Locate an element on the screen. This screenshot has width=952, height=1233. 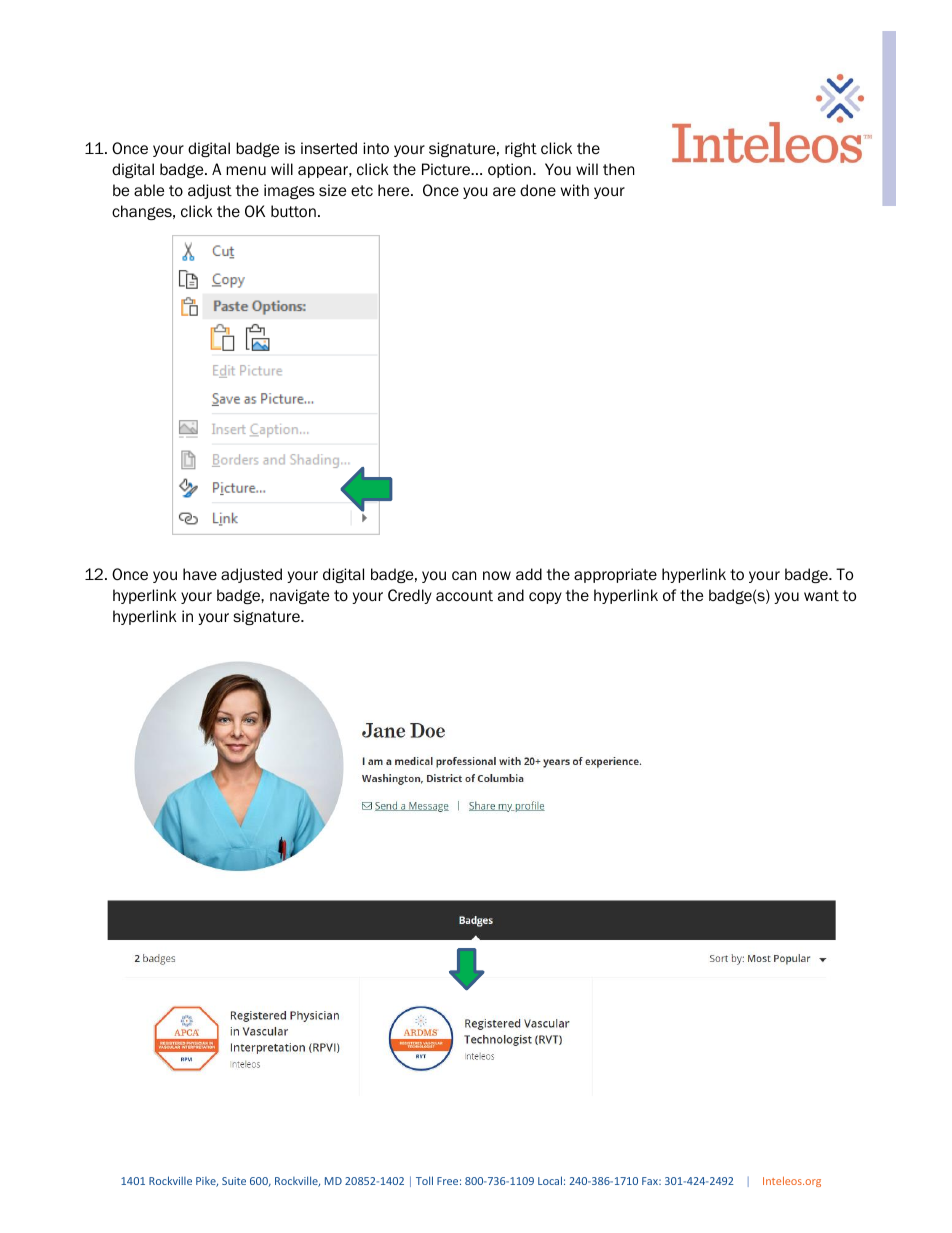
menu is located at coordinates (246, 170).
